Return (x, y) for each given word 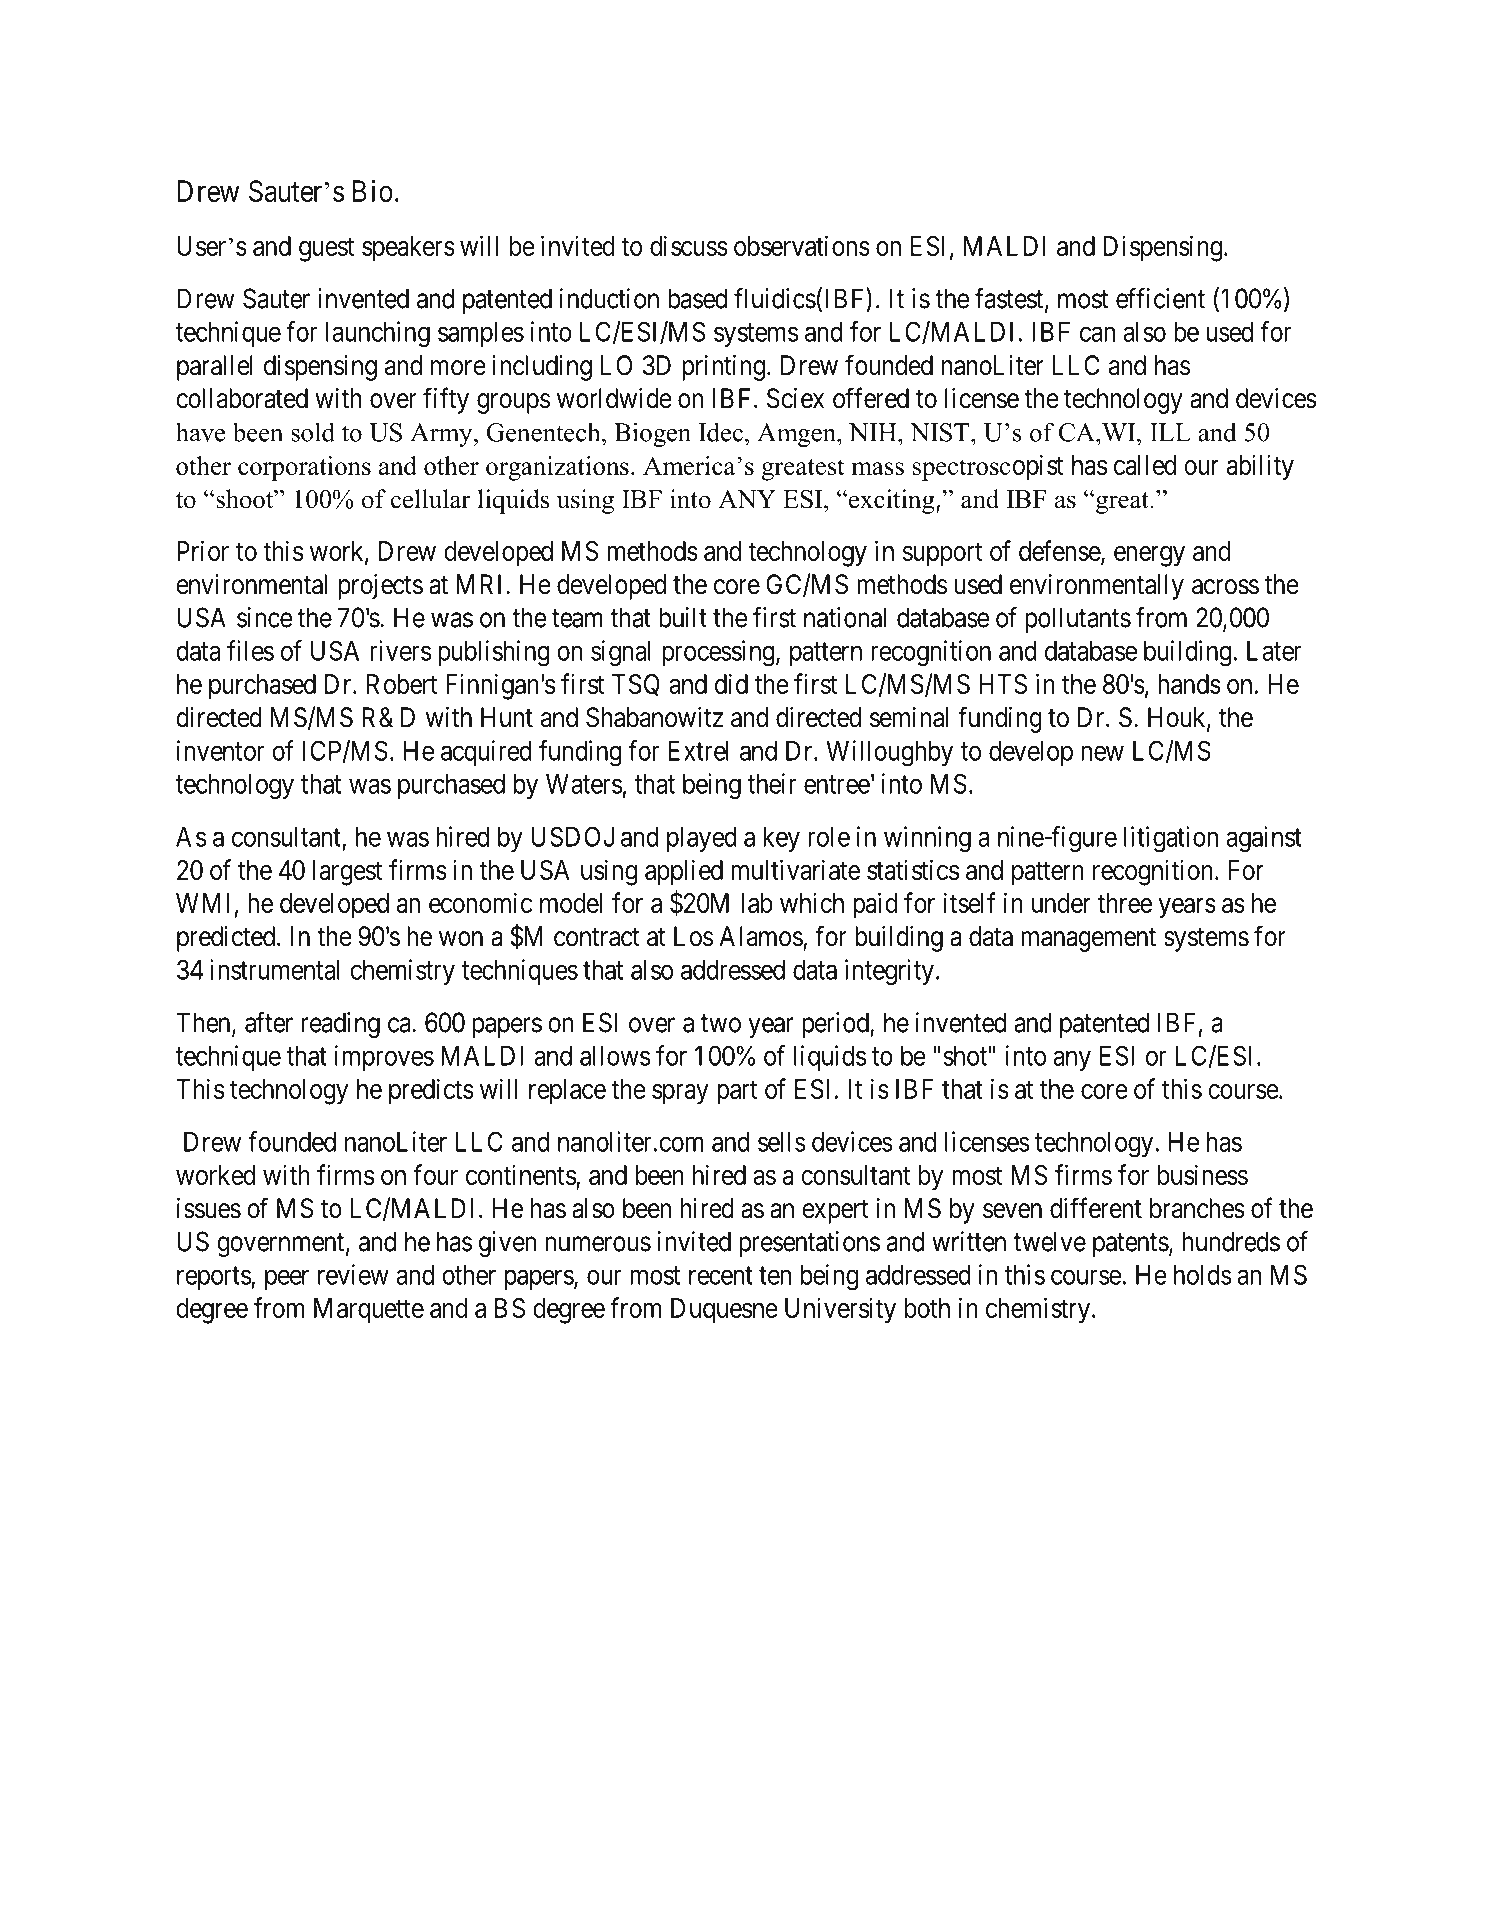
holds (1203, 1275)
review (353, 1274)
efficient (1160, 298)
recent (721, 1275)
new (1102, 753)
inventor (221, 750)
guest (326, 250)
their (772, 783)
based (697, 298)
